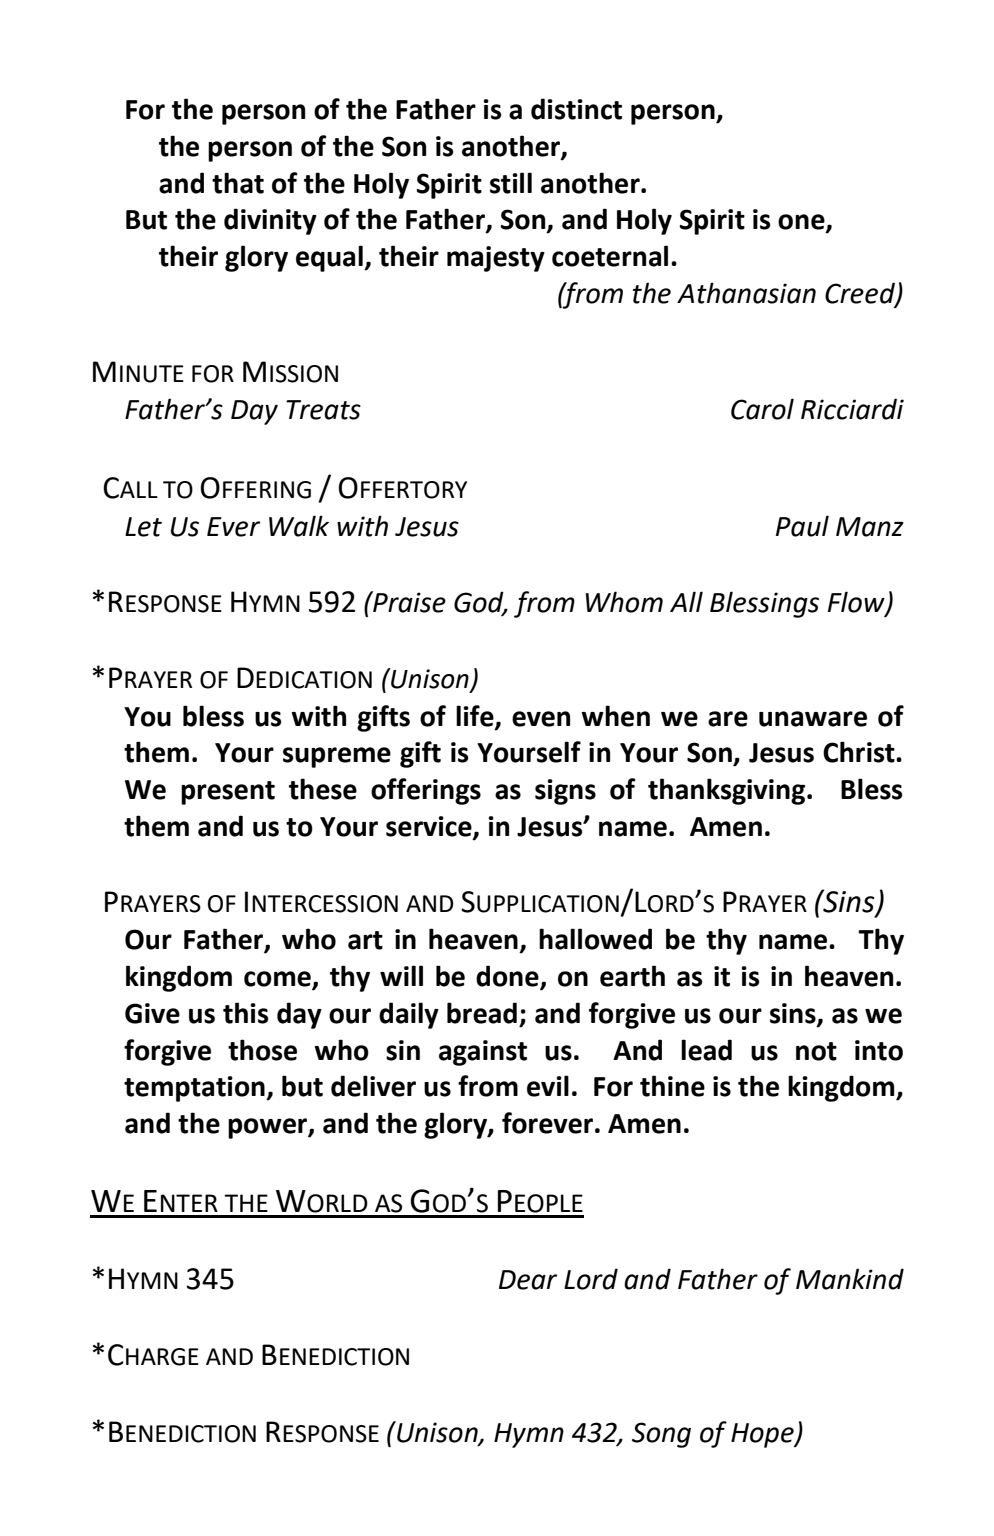 The width and height of the screenshot is (994, 1536). I want to click on Creed, so click(861, 293).
